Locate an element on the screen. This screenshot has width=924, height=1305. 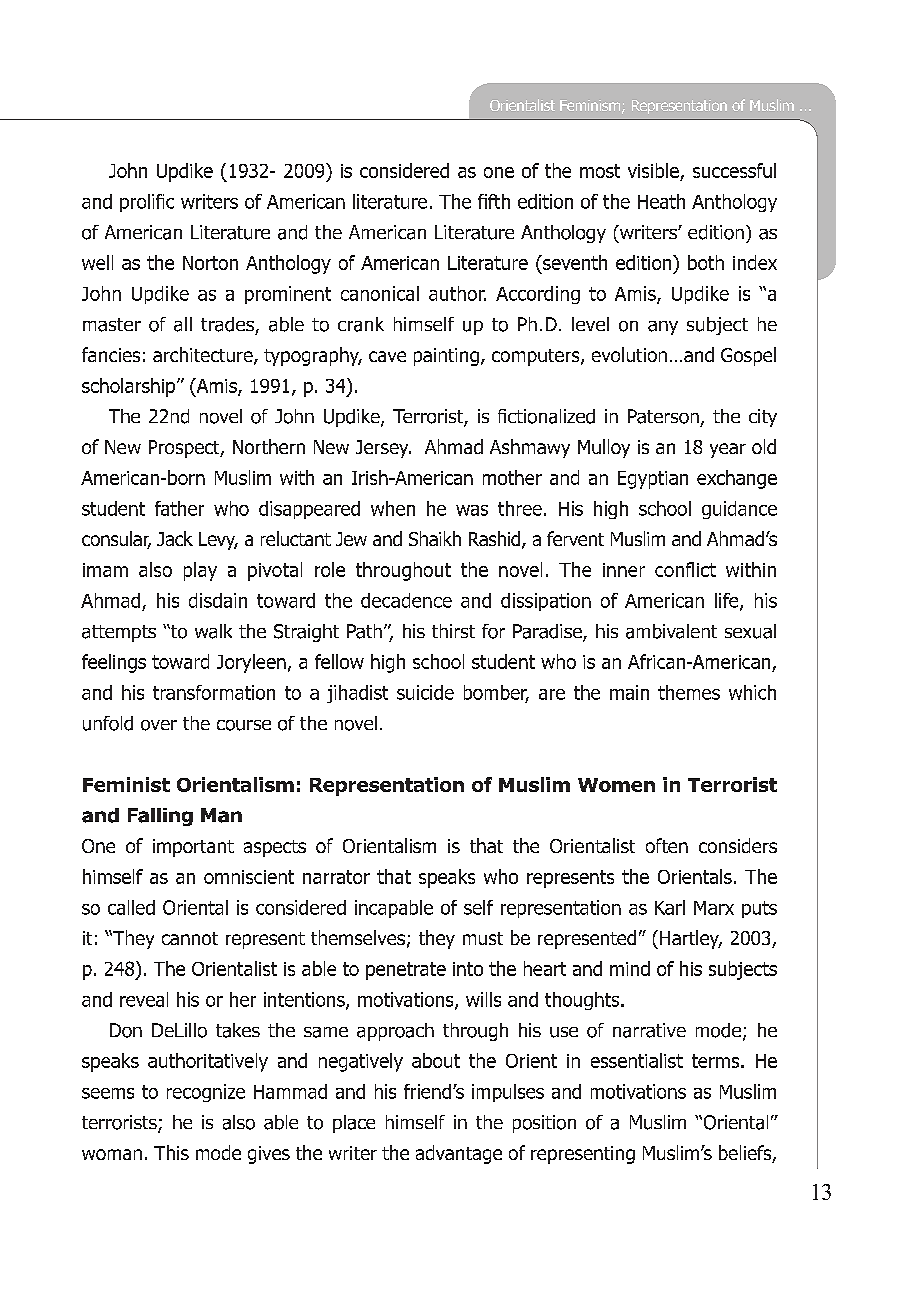
prolific is located at coordinates (147, 203).
